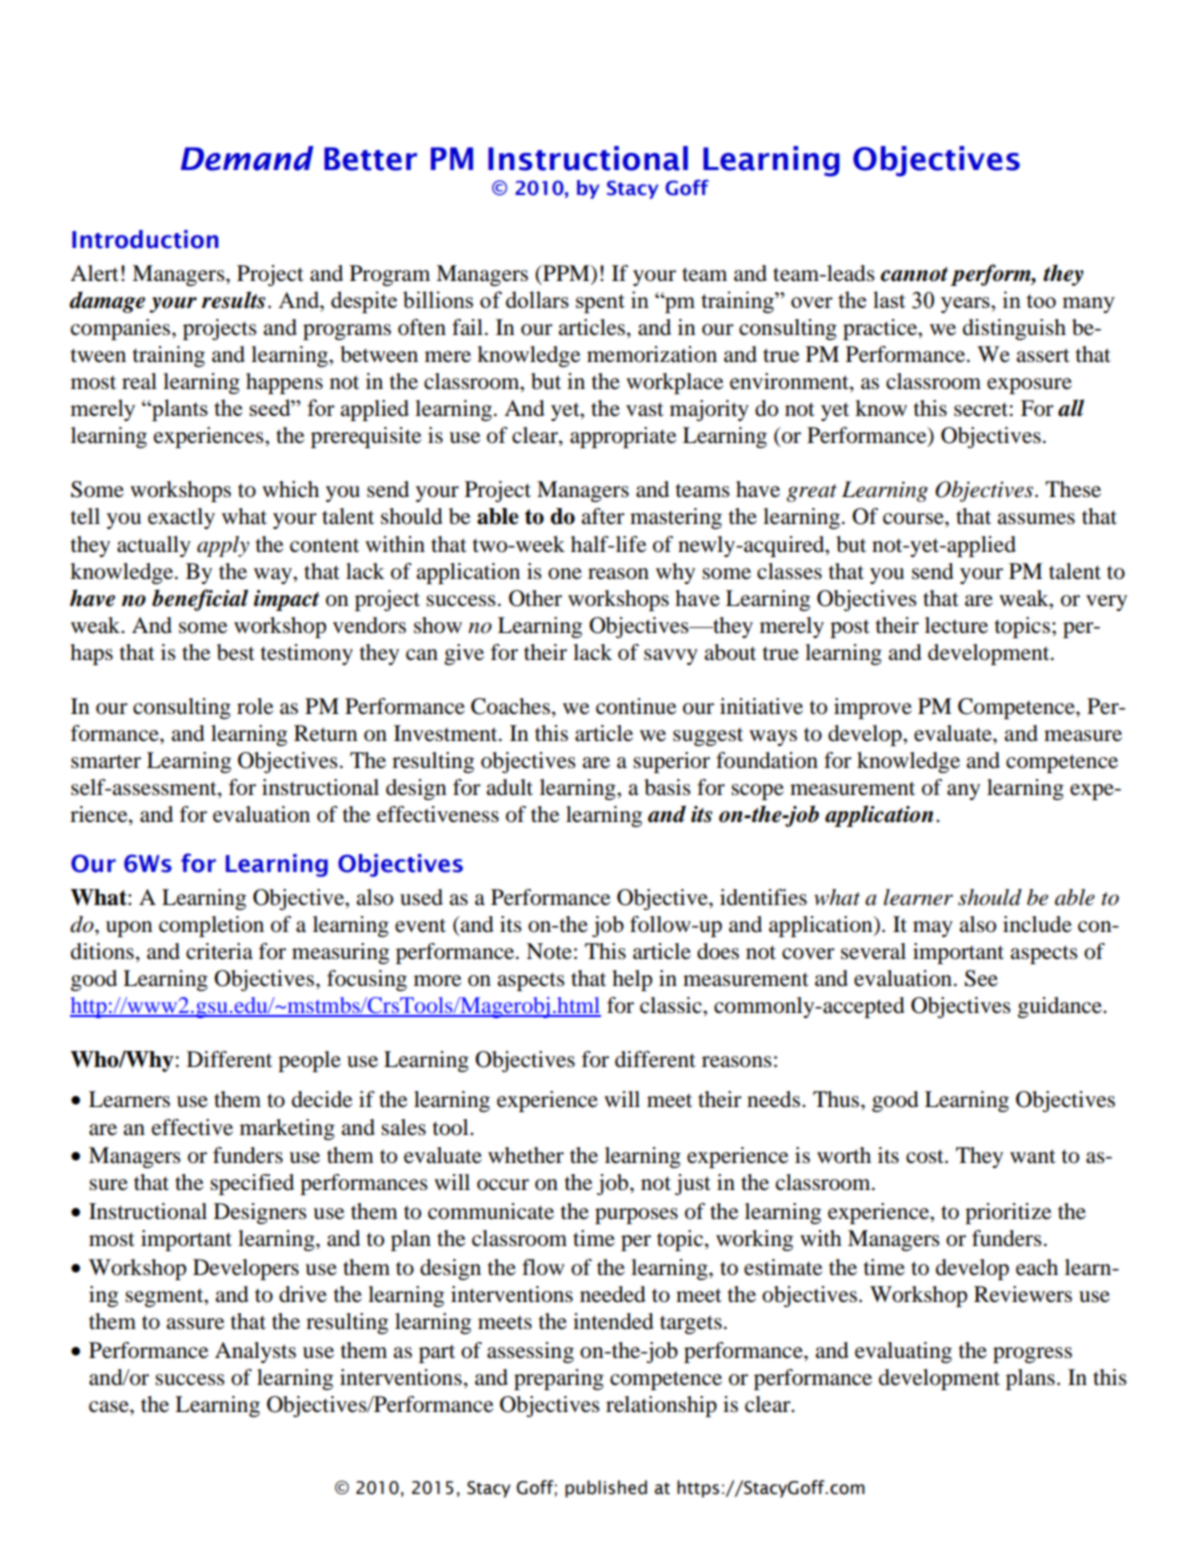  What do you see at coordinates (1061, 1007) in the screenshot?
I see `guidance` at bounding box center [1061, 1007].
